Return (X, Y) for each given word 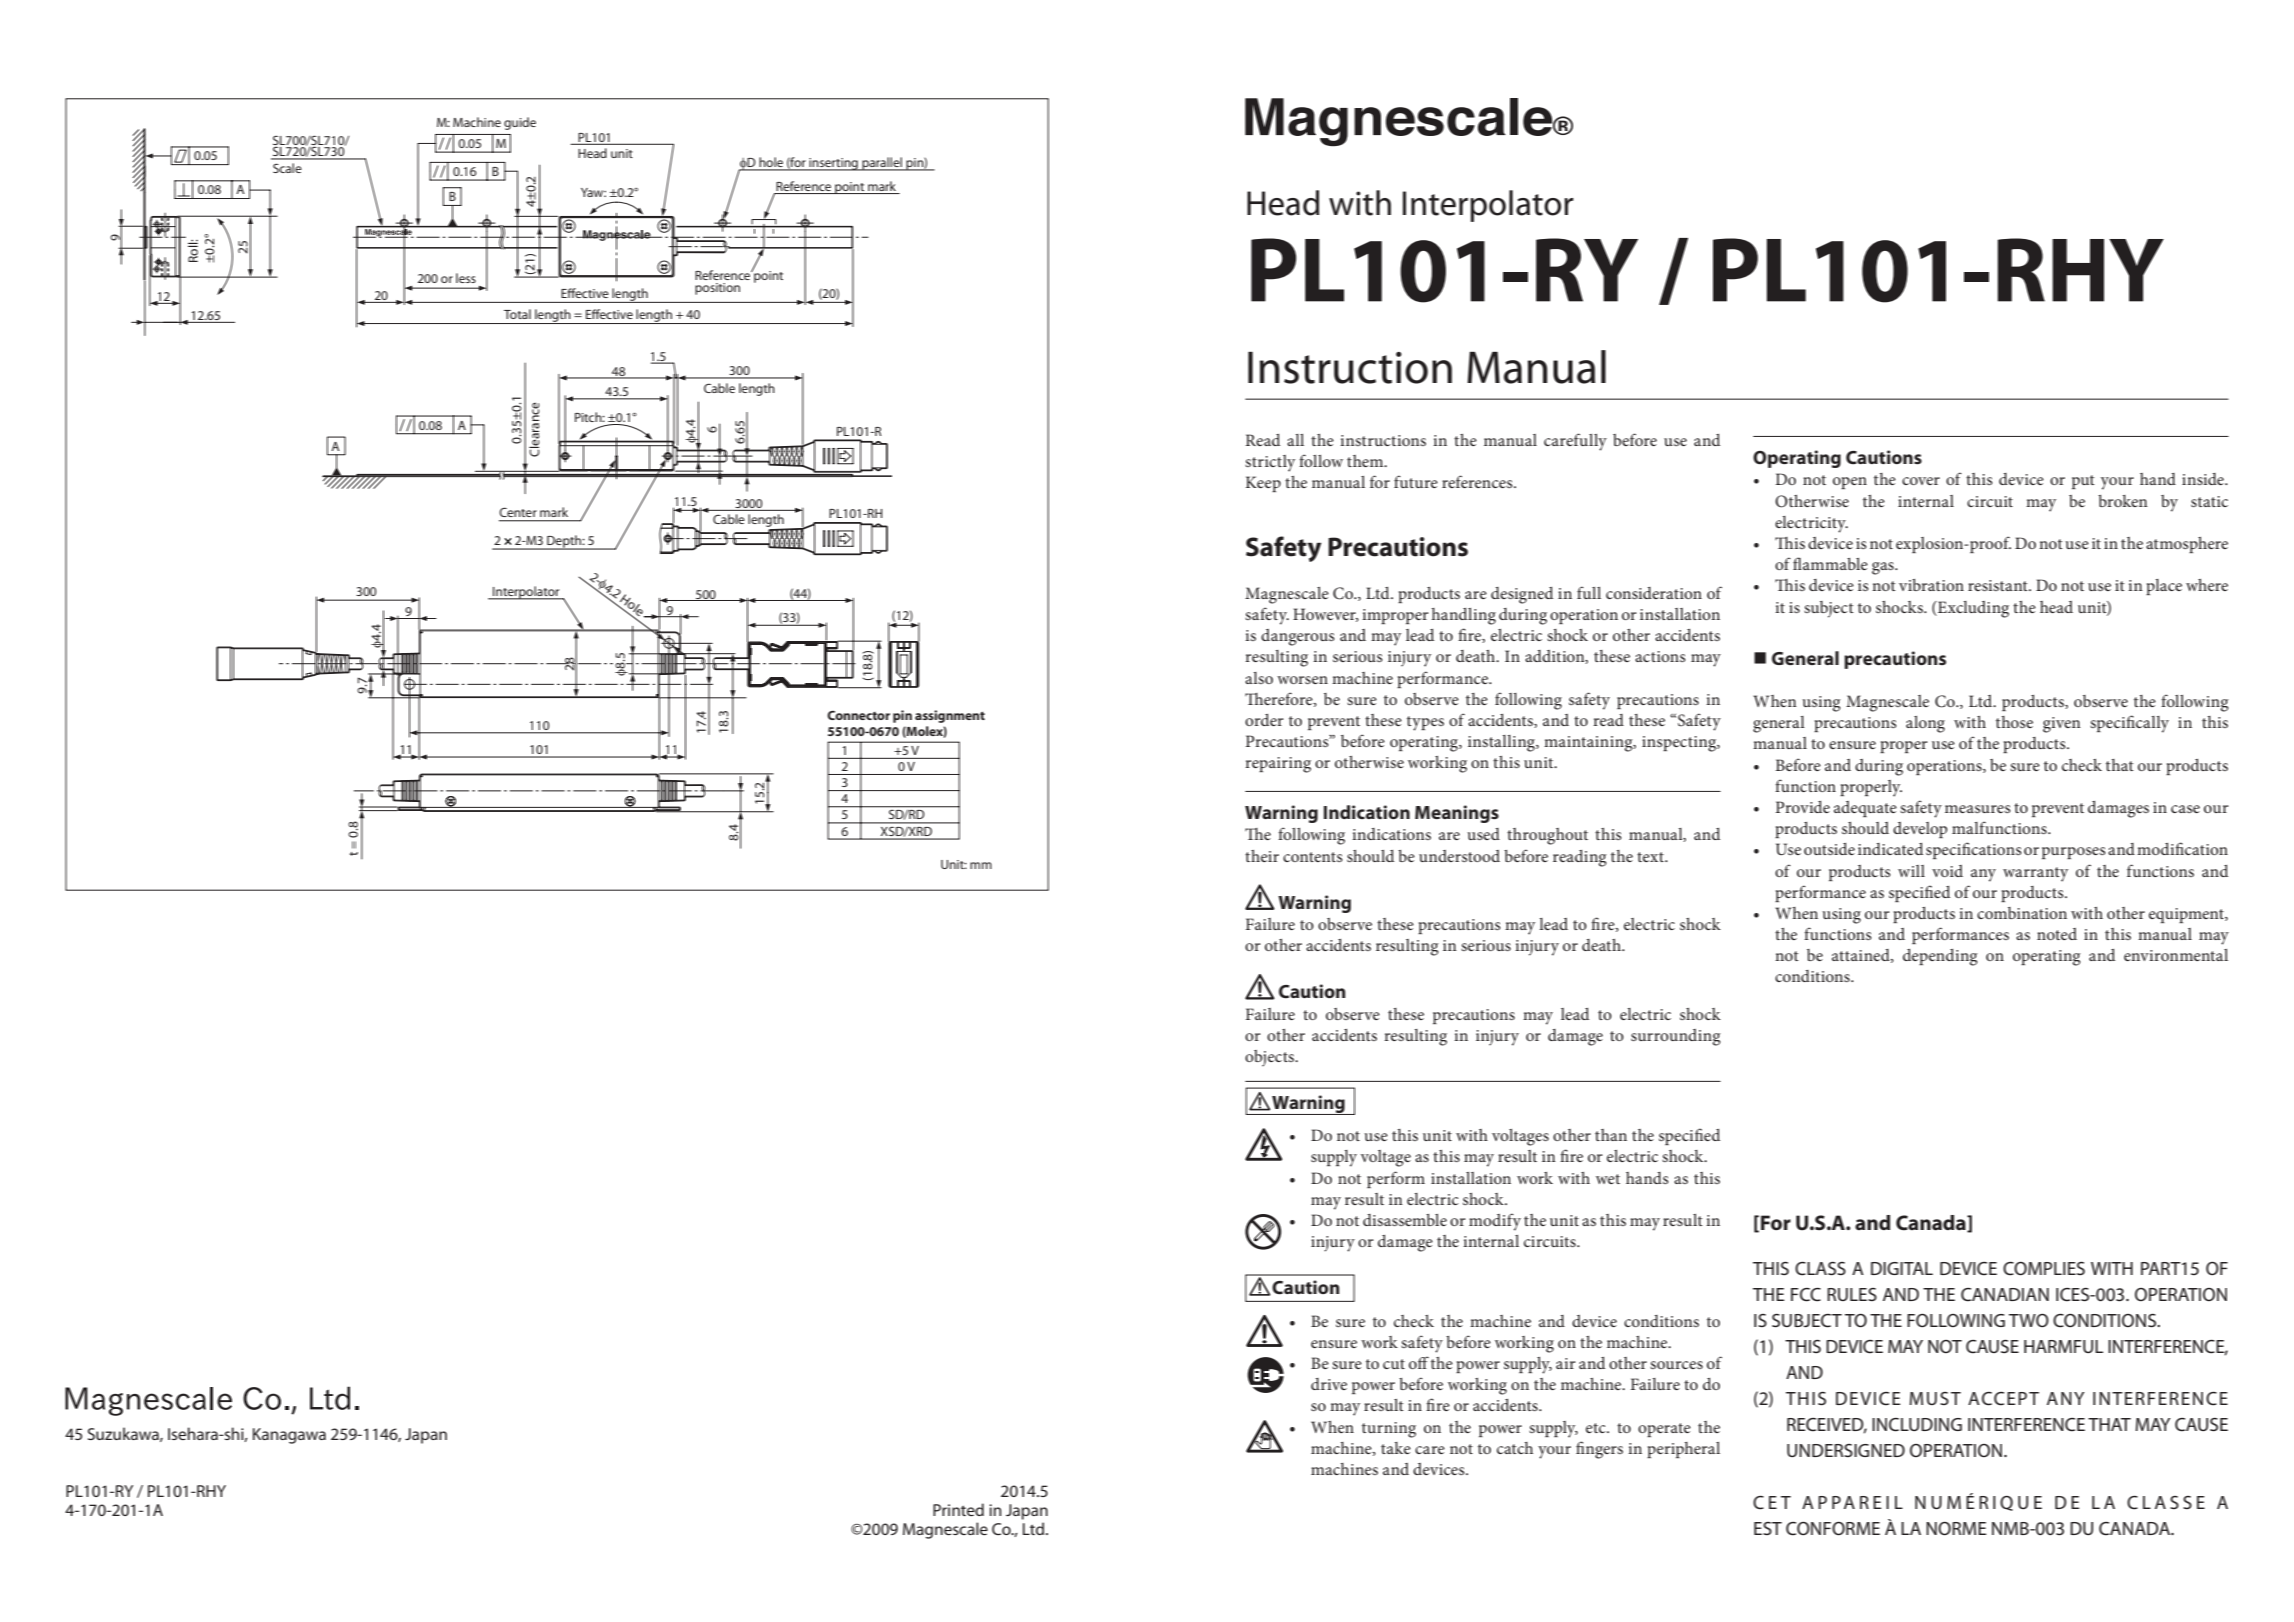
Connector (858, 715)
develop (1920, 830)
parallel (882, 164)
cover (1921, 481)
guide (520, 123)
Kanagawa (289, 1436)
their (1262, 856)
